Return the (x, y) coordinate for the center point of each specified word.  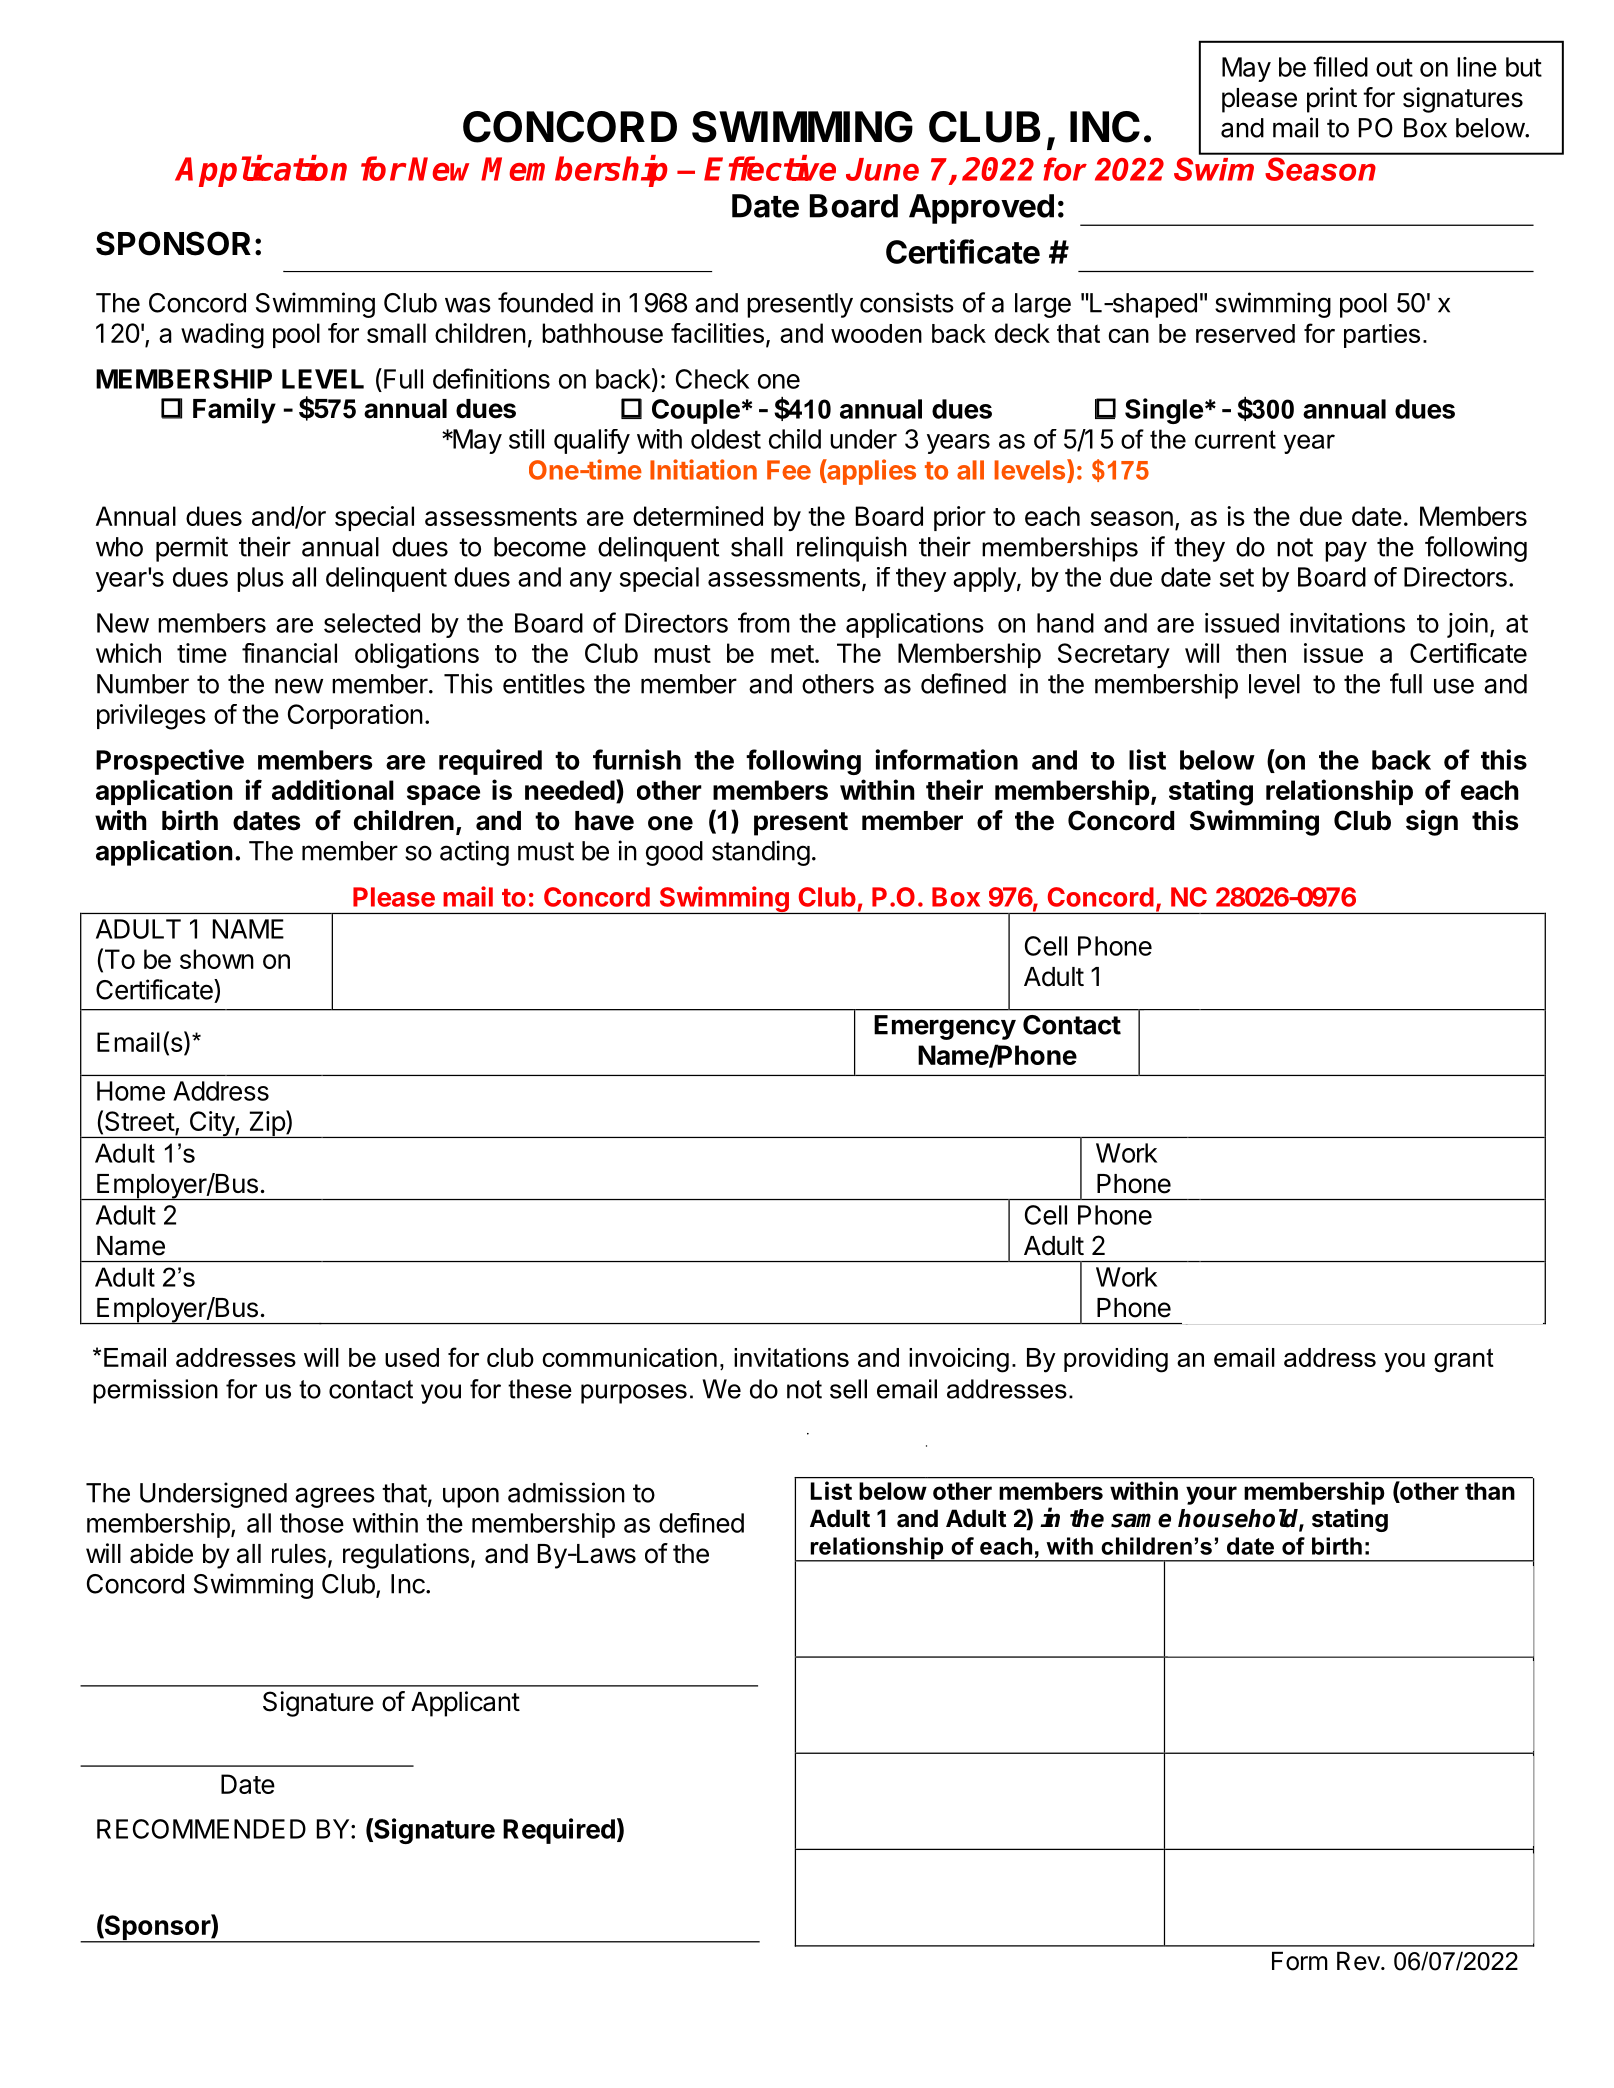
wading (222, 336)
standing (761, 853)
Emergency (945, 1027)
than (1490, 1491)
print (1332, 100)
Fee (789, 470)
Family (234, 411)
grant (1464, 1360)
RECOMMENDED (201, 1829)
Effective (770, 168)
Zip (266, 1124)
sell (848, 1389)
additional (333, 789)
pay (1346, 551)
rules (299, 1554)
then (1261, 653)
